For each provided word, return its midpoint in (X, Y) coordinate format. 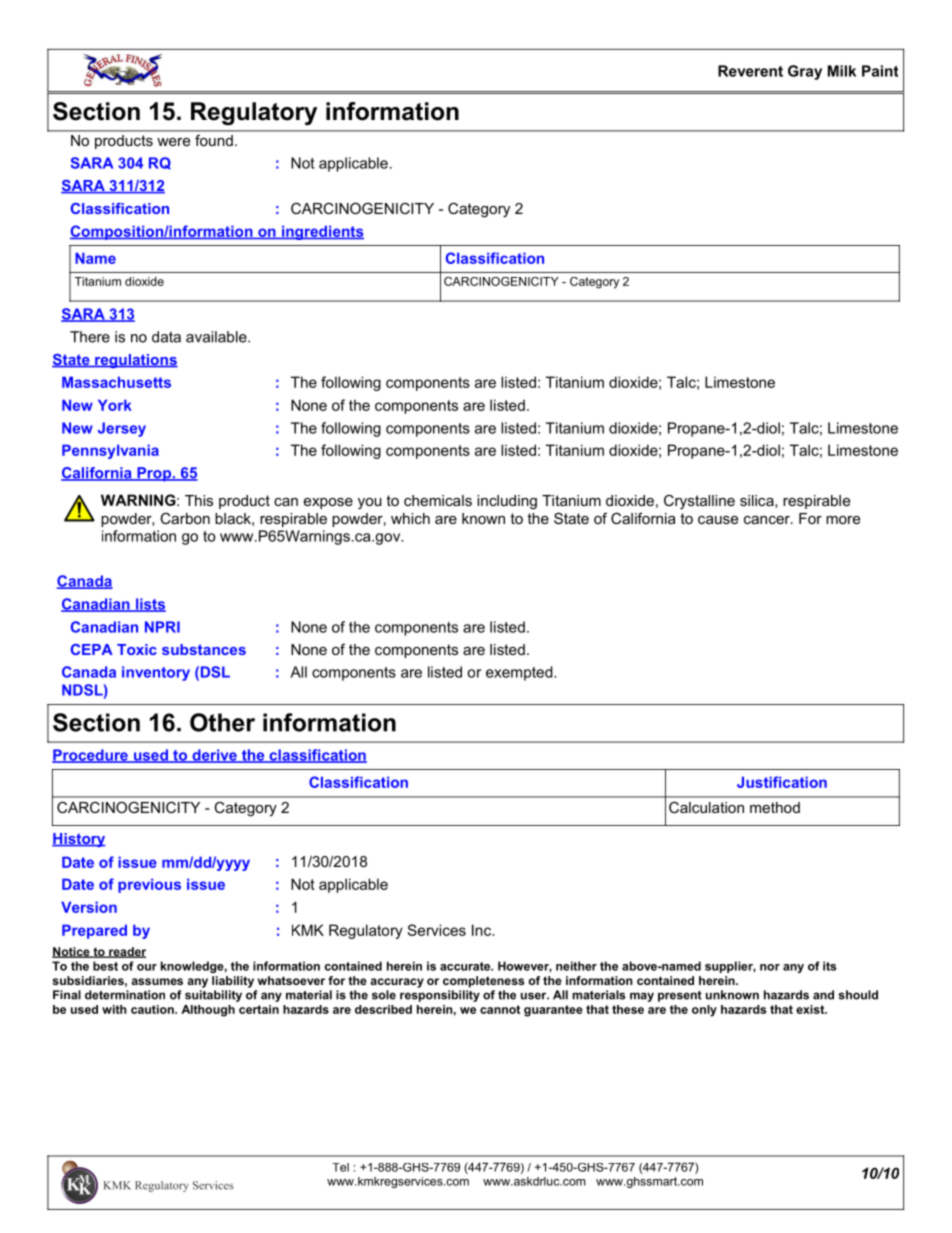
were (173, 142)
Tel (340, 1167)
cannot (500, 1009)
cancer (768, 520)
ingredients (322, 232)
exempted (520, 673)
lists (150, 605)
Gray (805, 72)
